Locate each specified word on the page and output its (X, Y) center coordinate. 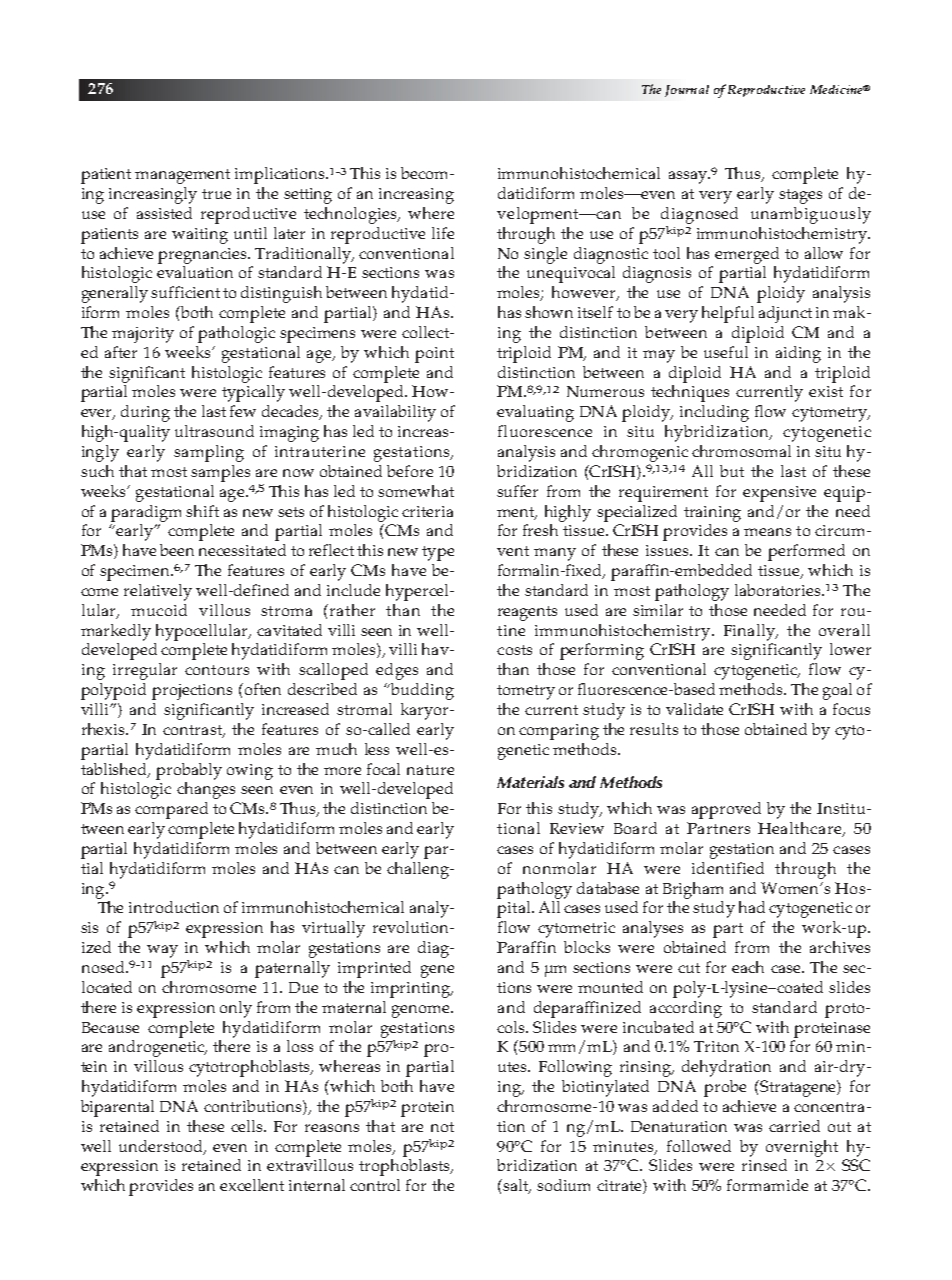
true (216, 194)
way (162, 951)
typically (253, 393)
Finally (750, 632)
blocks (587, 947)
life (443, 233)
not (442, 1127)
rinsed (764, 1165)
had (752, 907)
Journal (687, 91)
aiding (798, 354)
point (434, 355)
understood (162, 1147)
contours (217, 670)
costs (514, 650)
